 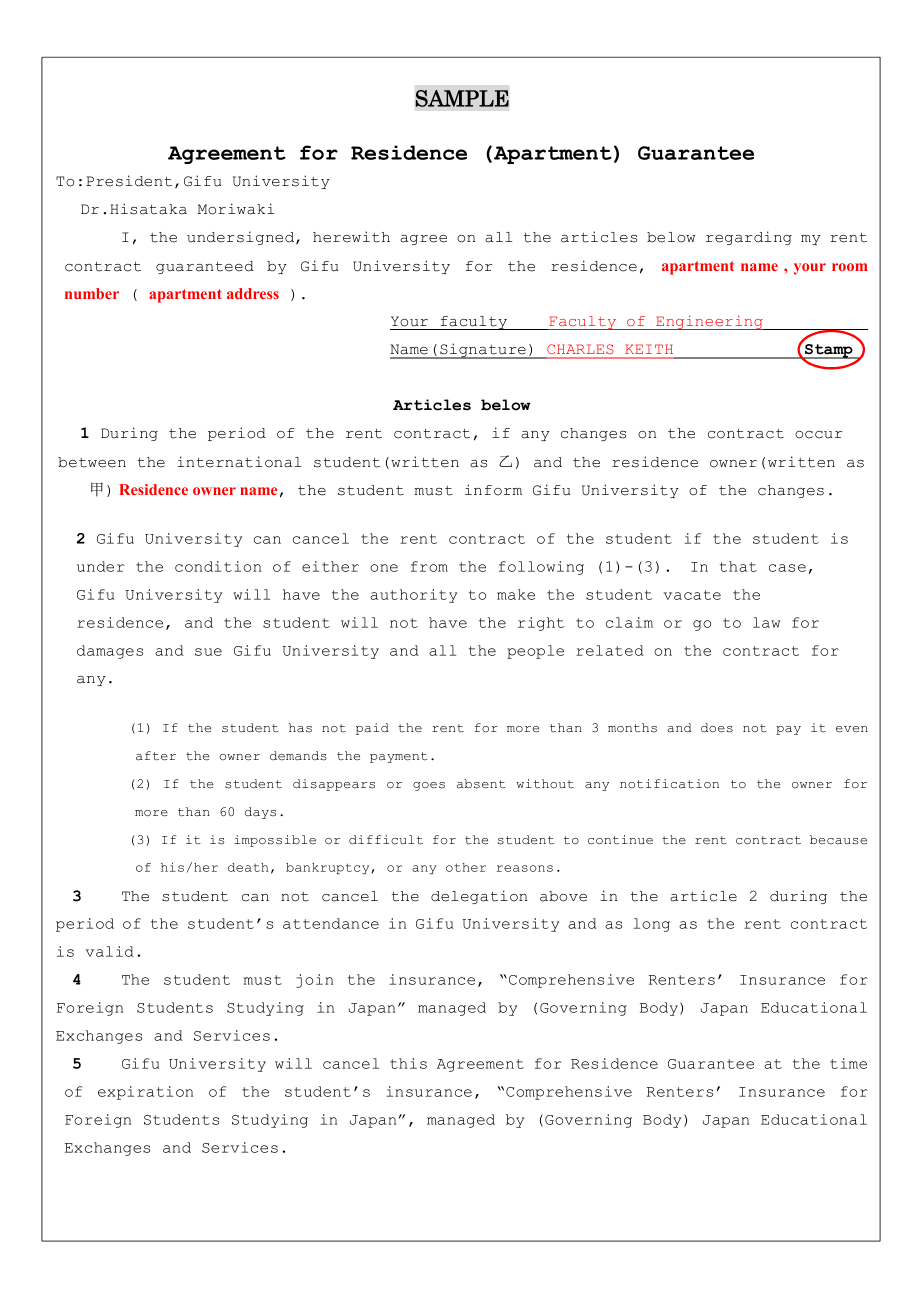 What do you see at coordinates (838, 840) in the image?
I see `because` at bounding box center [838, 840].
